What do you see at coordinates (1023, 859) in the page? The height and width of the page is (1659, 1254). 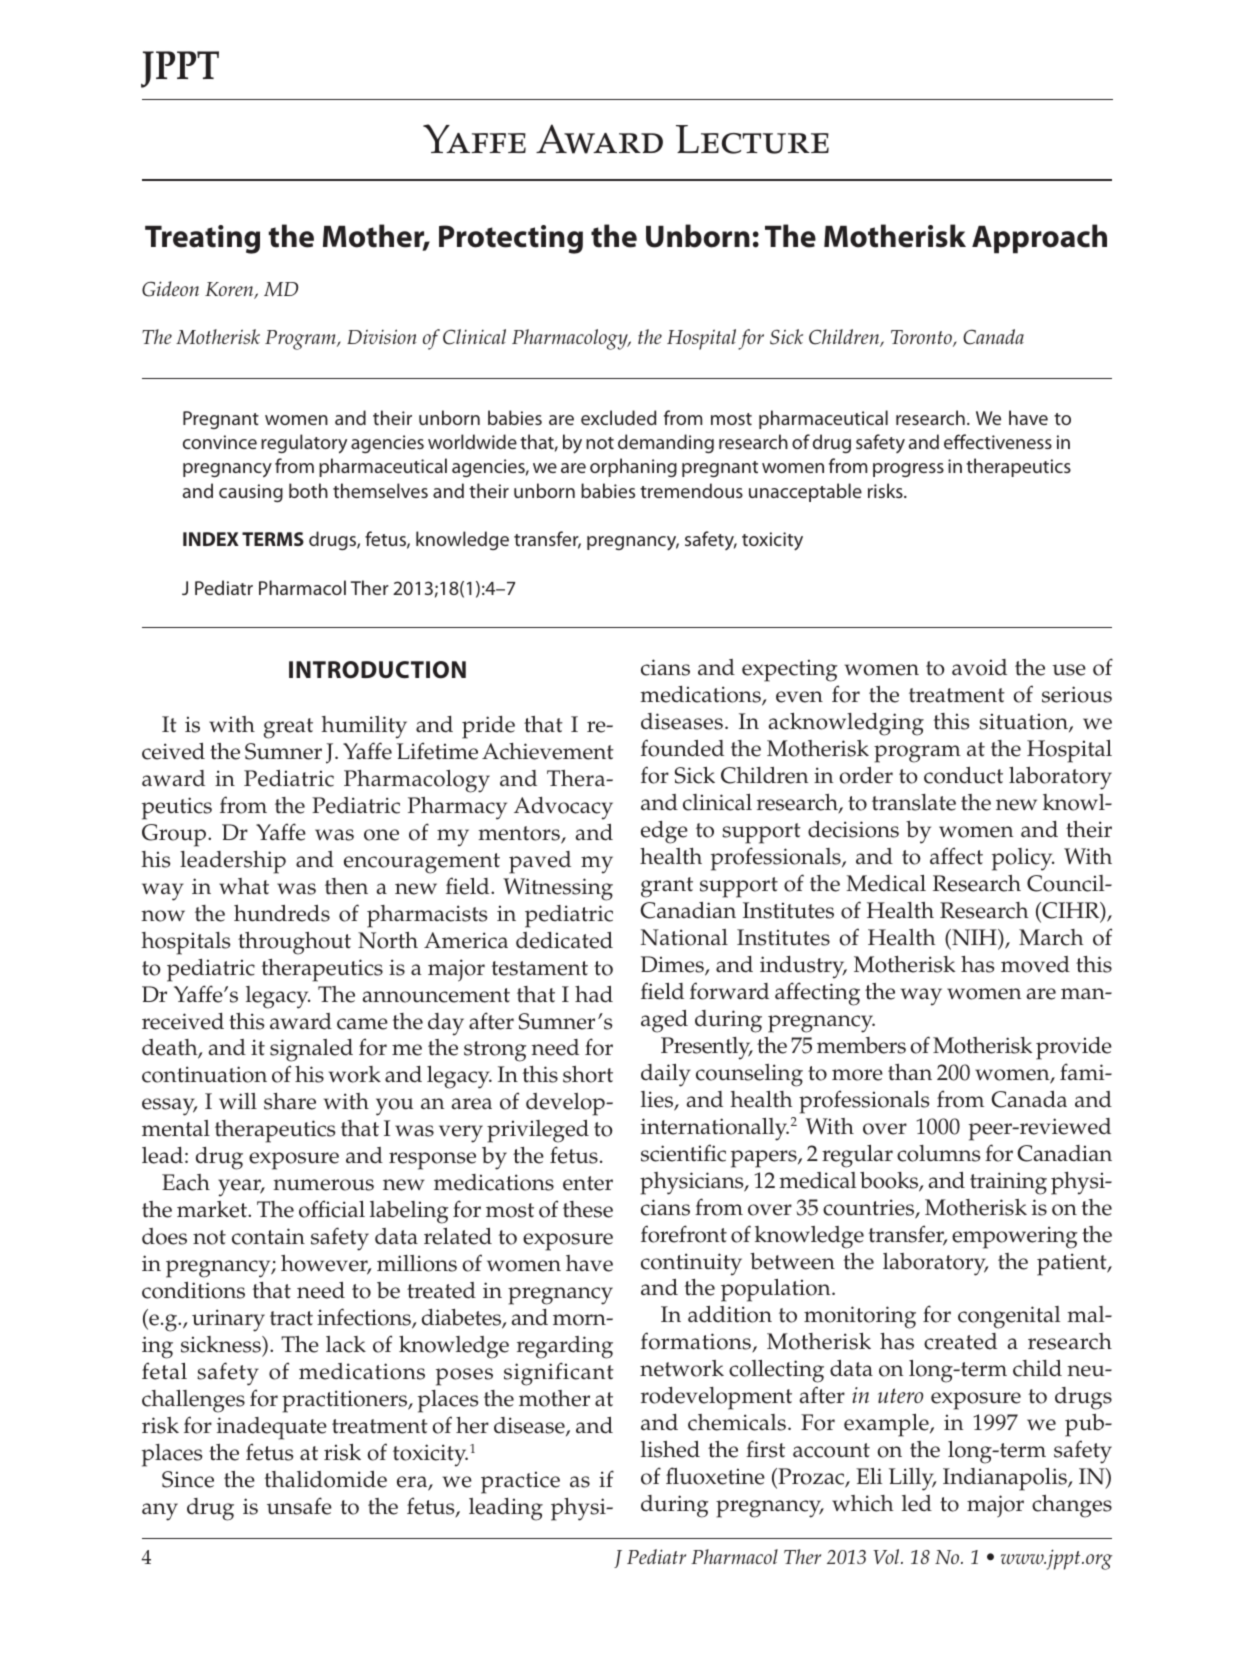 I see `policy` at bounding box center [1023, 859].
